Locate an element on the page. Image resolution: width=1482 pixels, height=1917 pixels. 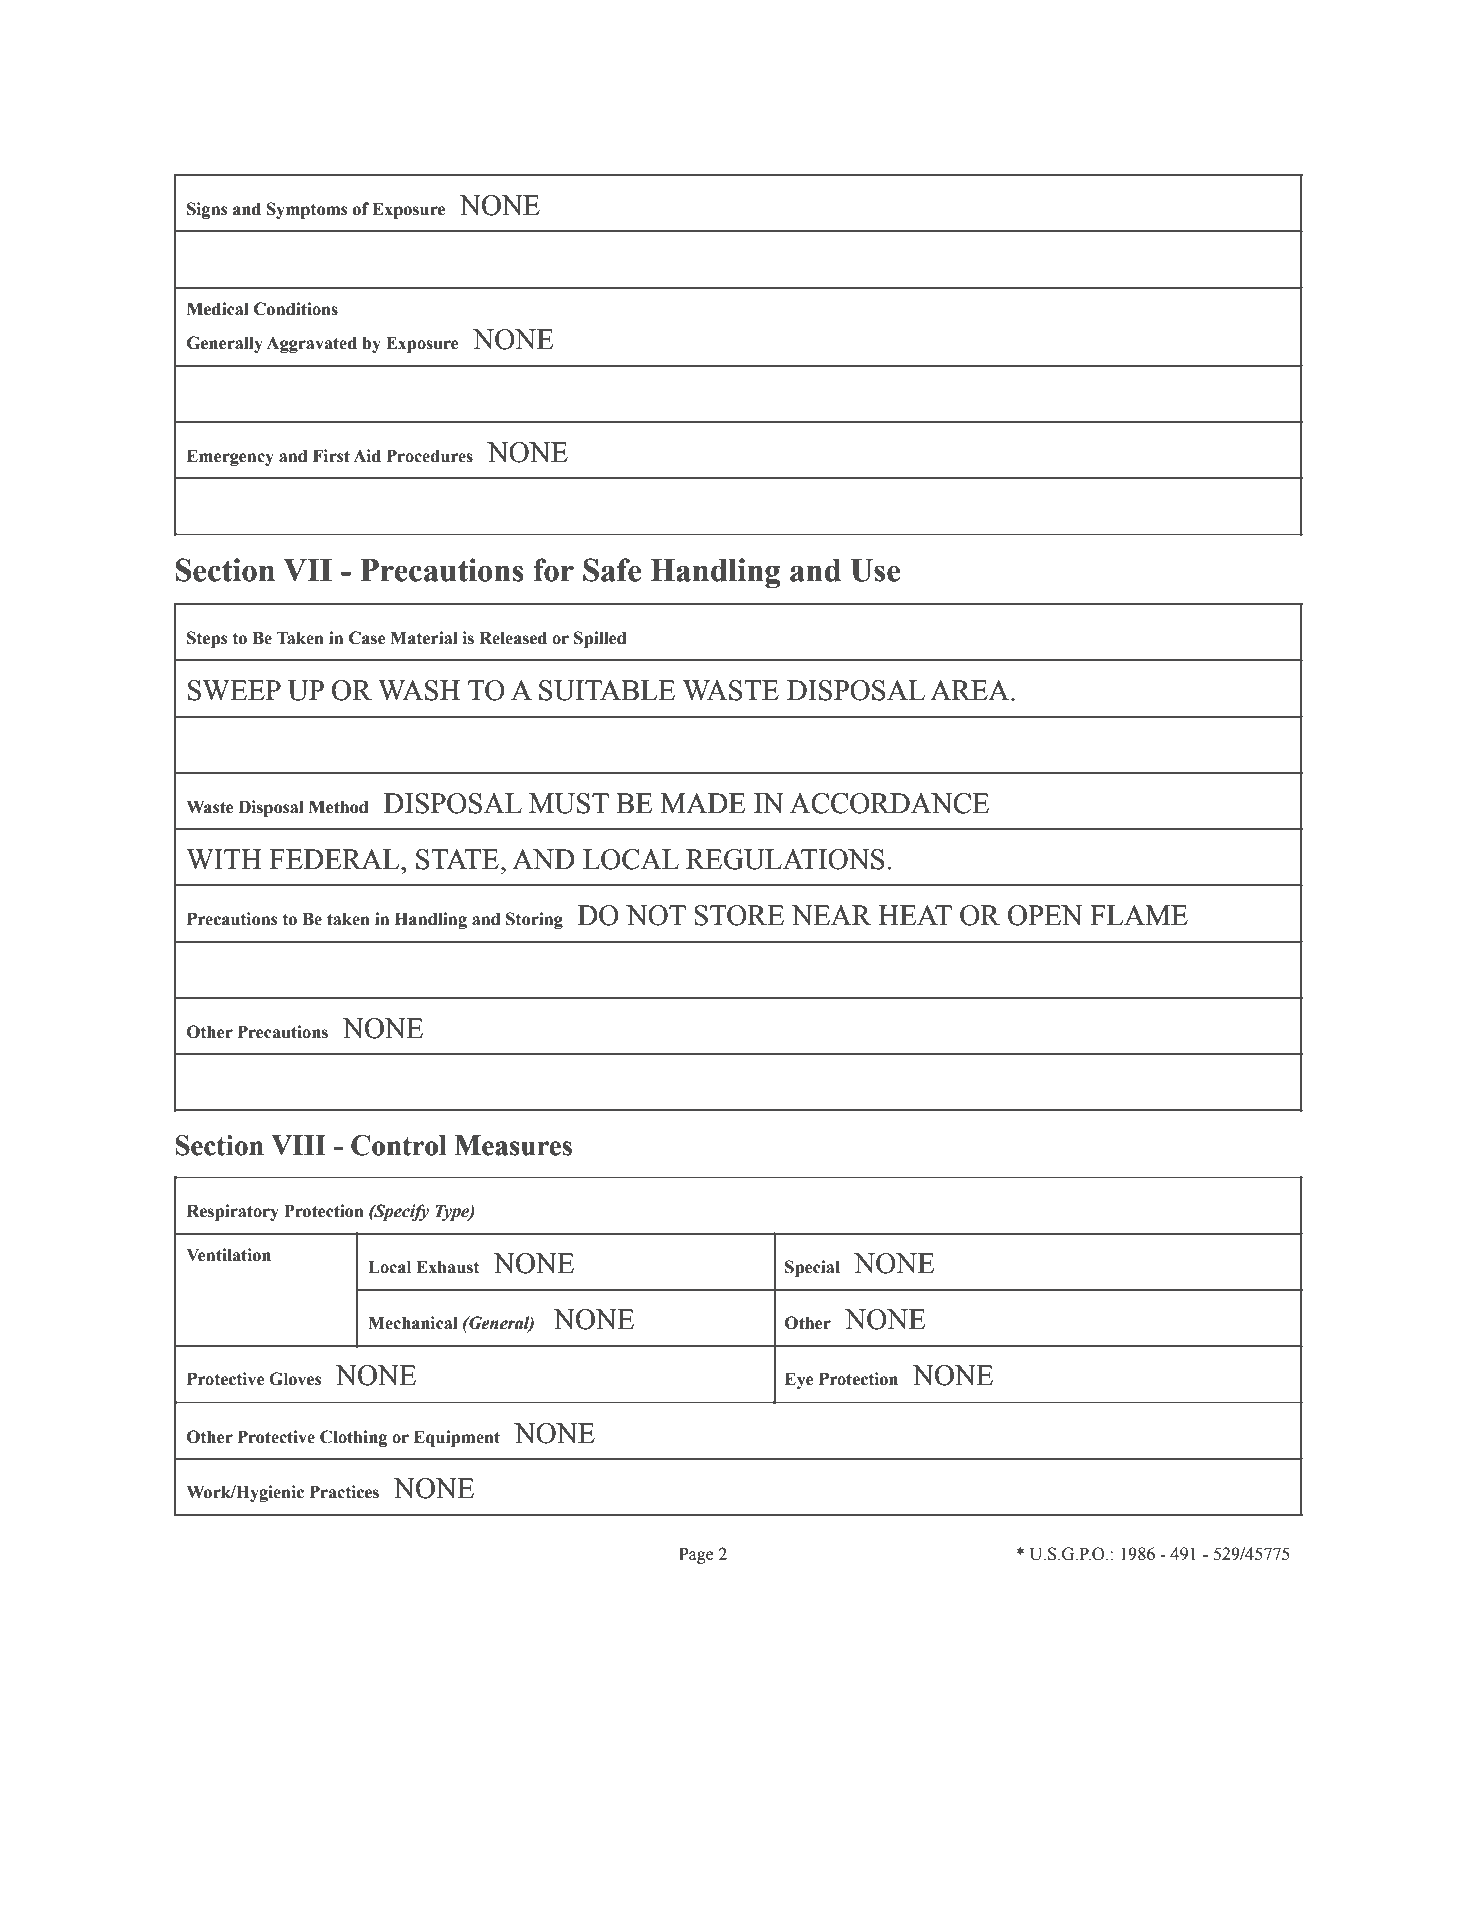
SUITABLE is located at coordinates (607, 690).
